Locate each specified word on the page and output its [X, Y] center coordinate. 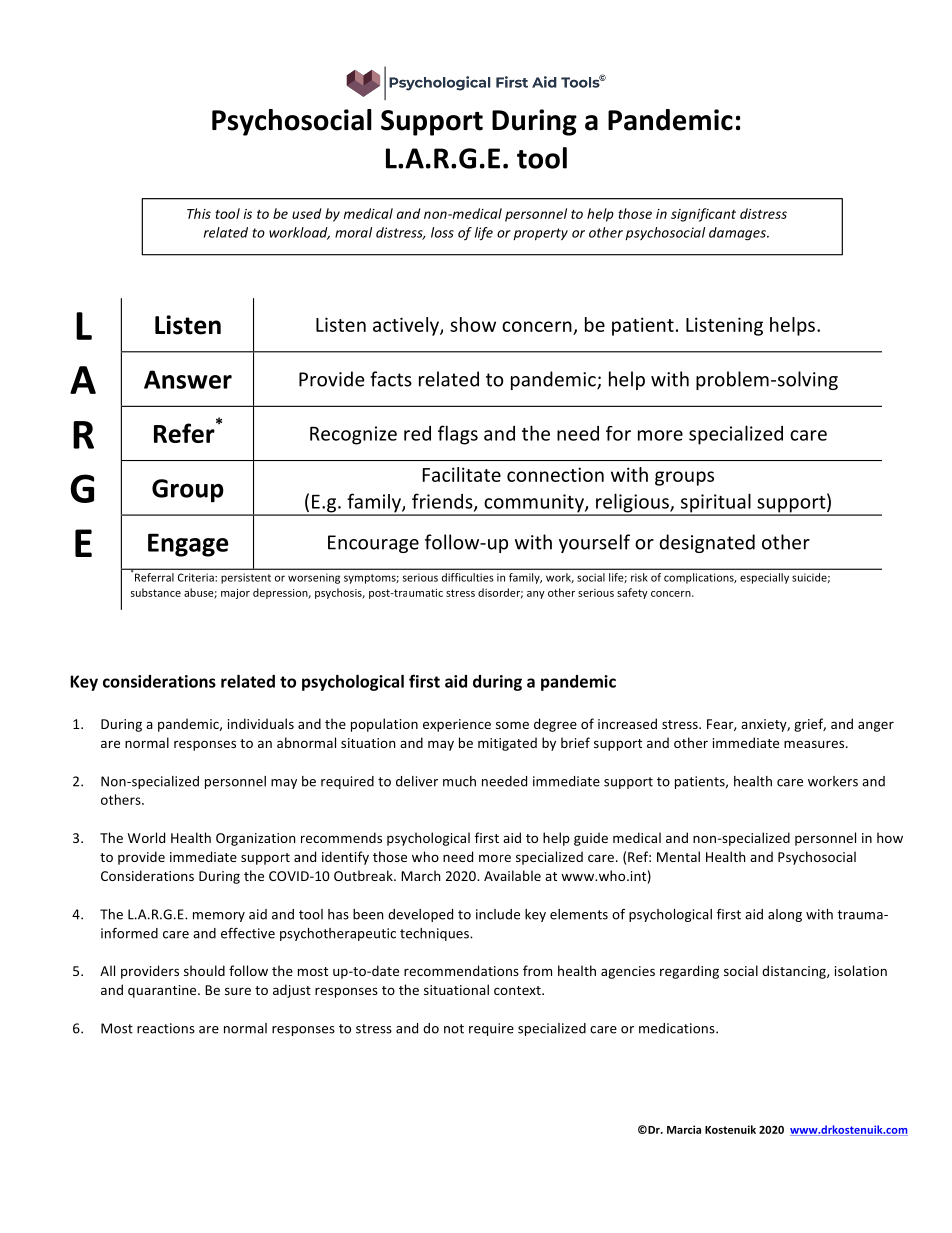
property [540, 234]
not [454, 1029]
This [199, 213]
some [512, 725]
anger [876, 726]
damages [738, 234]
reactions [166, 1028]
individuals [261, 723]
